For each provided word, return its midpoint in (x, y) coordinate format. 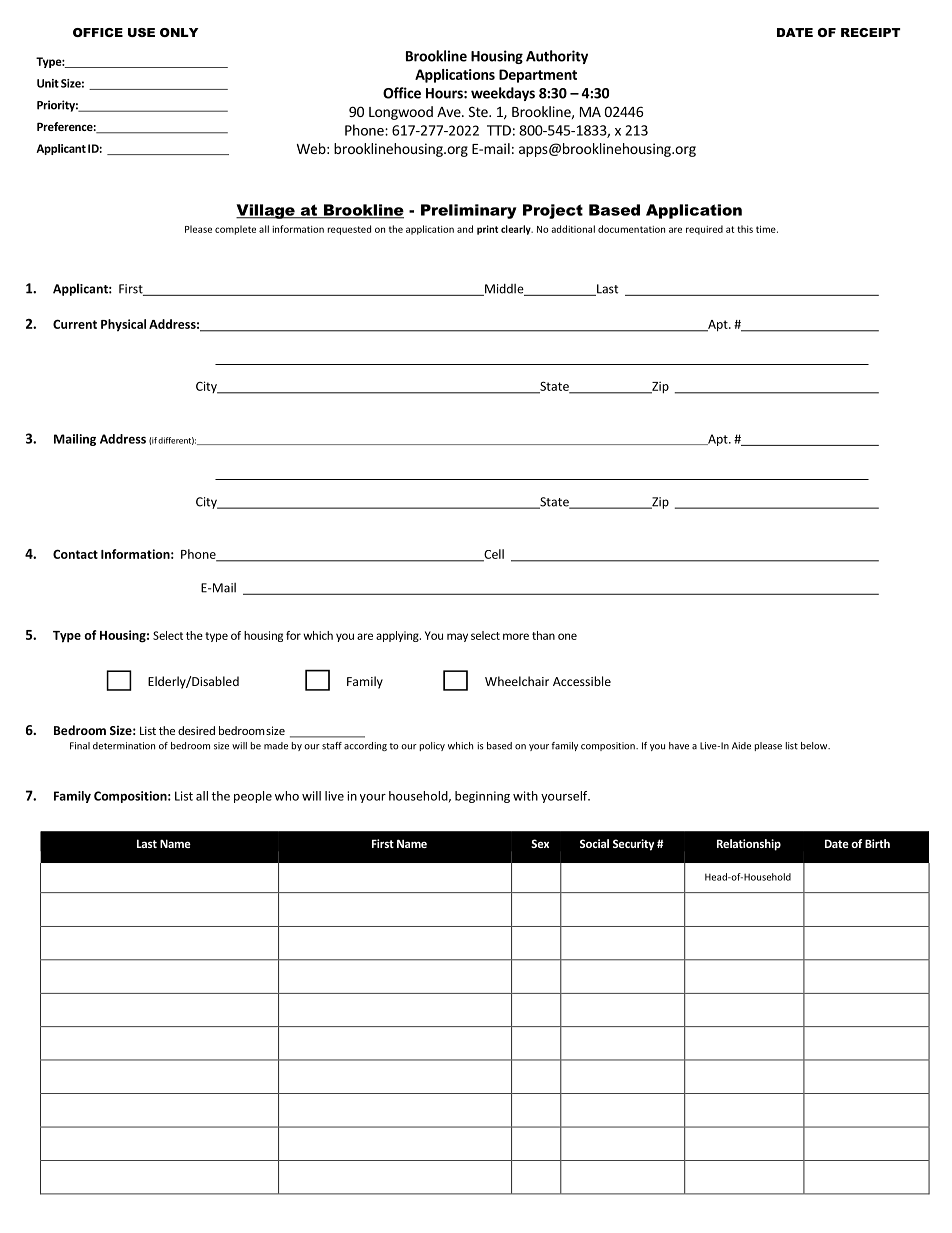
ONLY (179, 32)
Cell (493, 555)
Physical (123, 325)
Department (538, 76)
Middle (504, 290)
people (253, 797)
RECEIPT (870, 32)
